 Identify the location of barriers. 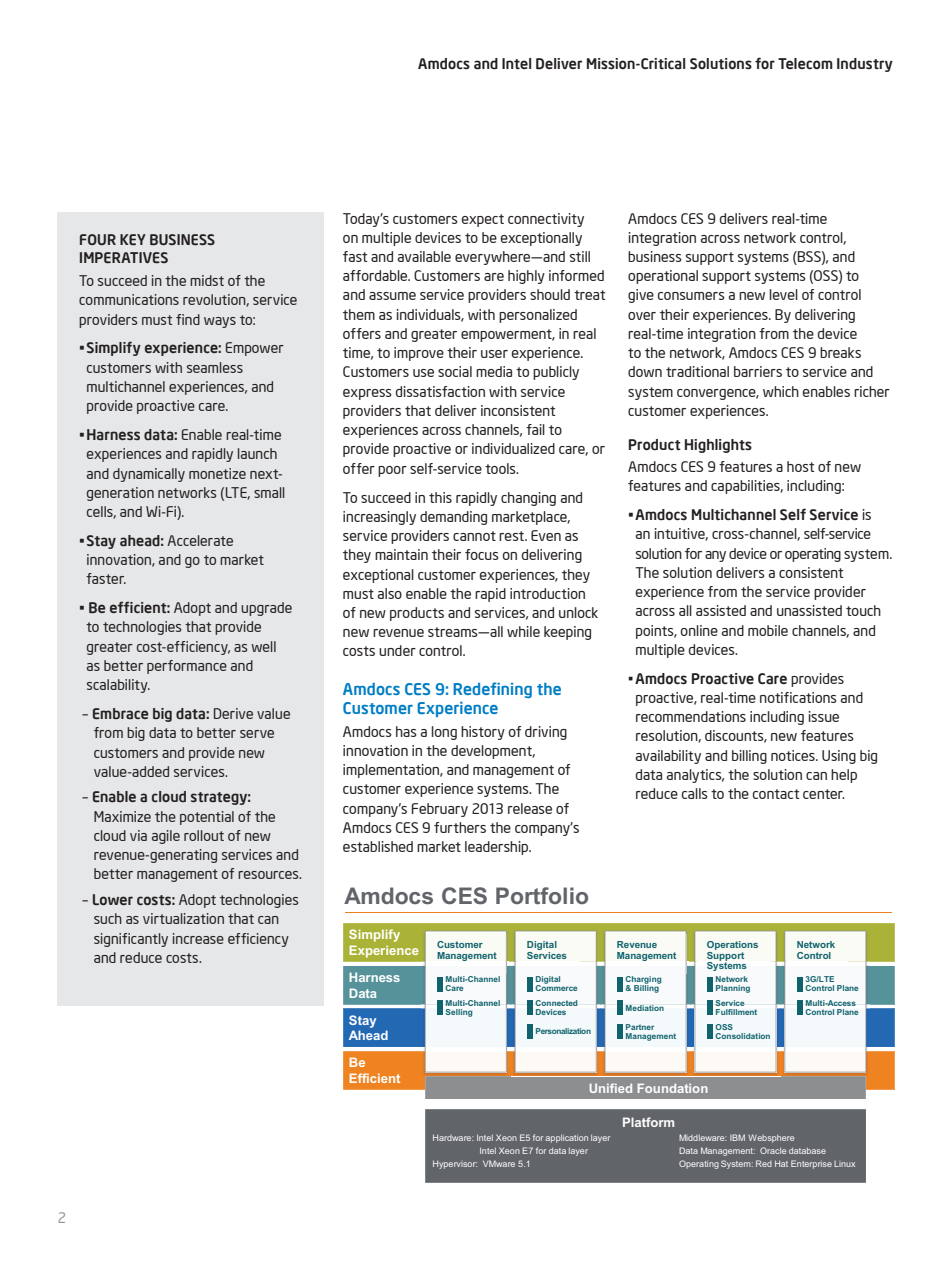
(758, 371).
